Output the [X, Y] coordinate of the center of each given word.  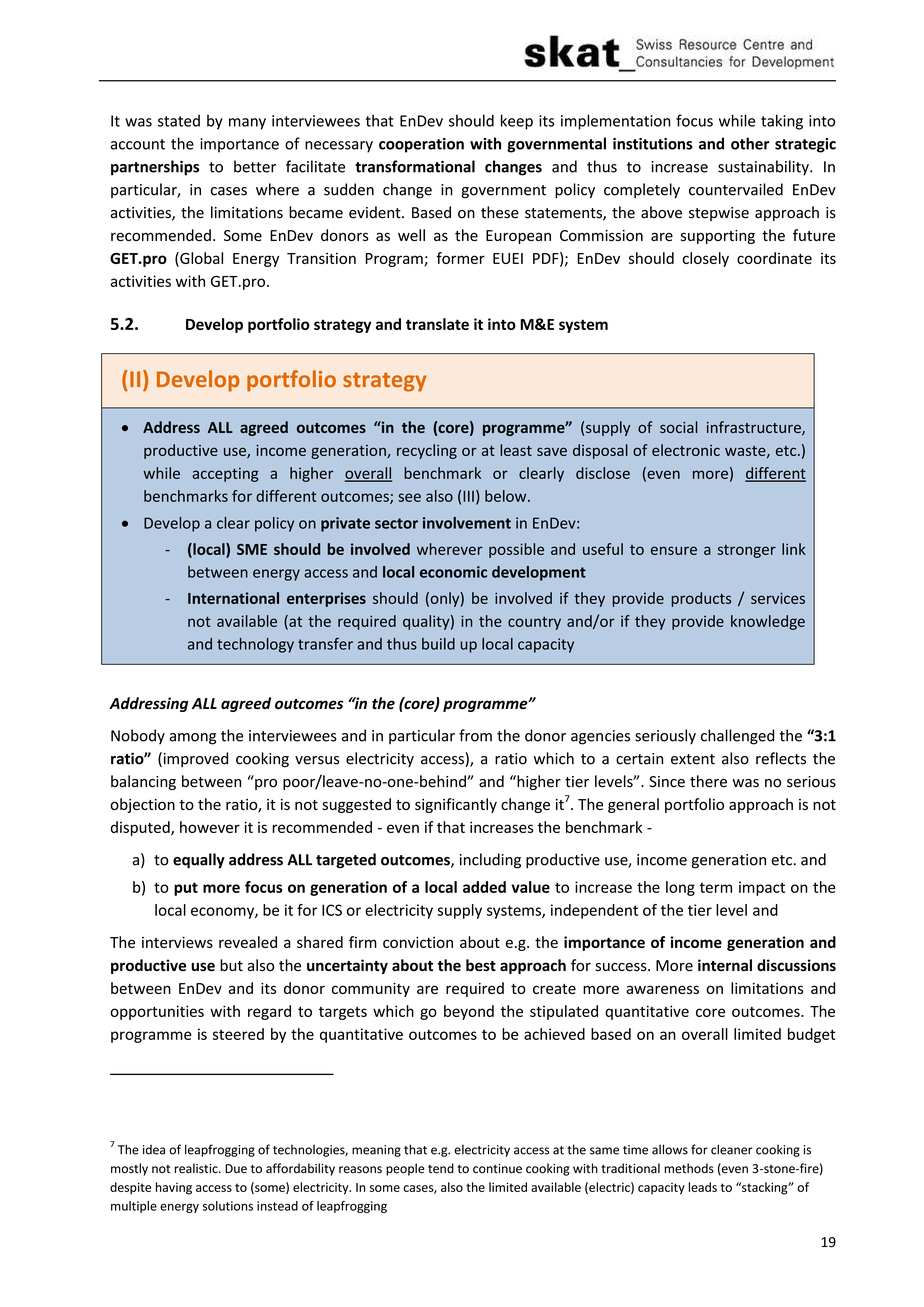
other [750, 143]
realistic [197, 1168]
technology [255, 645]
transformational [415, 166]
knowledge [768, 622]
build [438, 644]
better [255, 166]
